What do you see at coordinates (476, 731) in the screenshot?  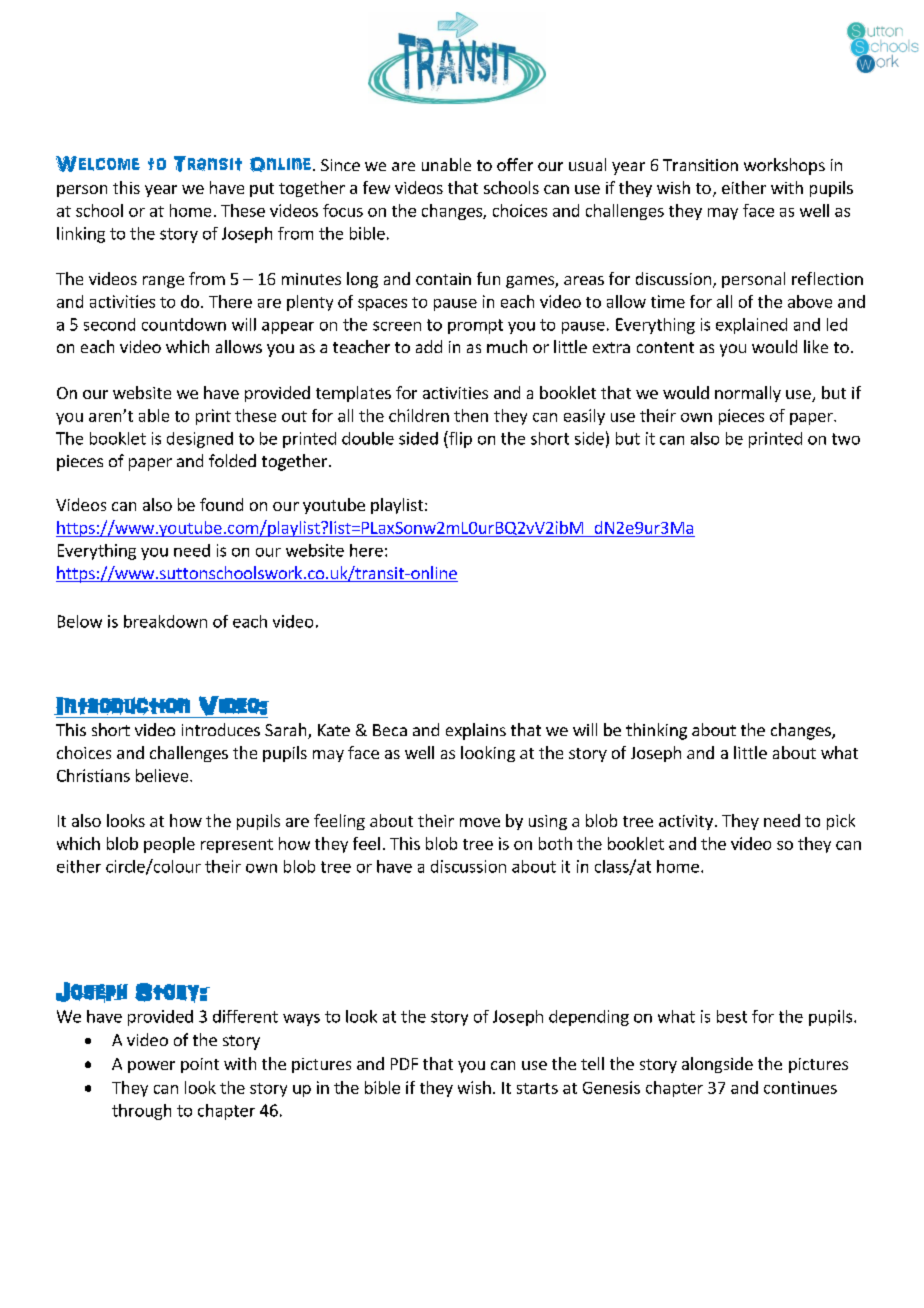 I see `explains` at bounding box center [476, 731].
